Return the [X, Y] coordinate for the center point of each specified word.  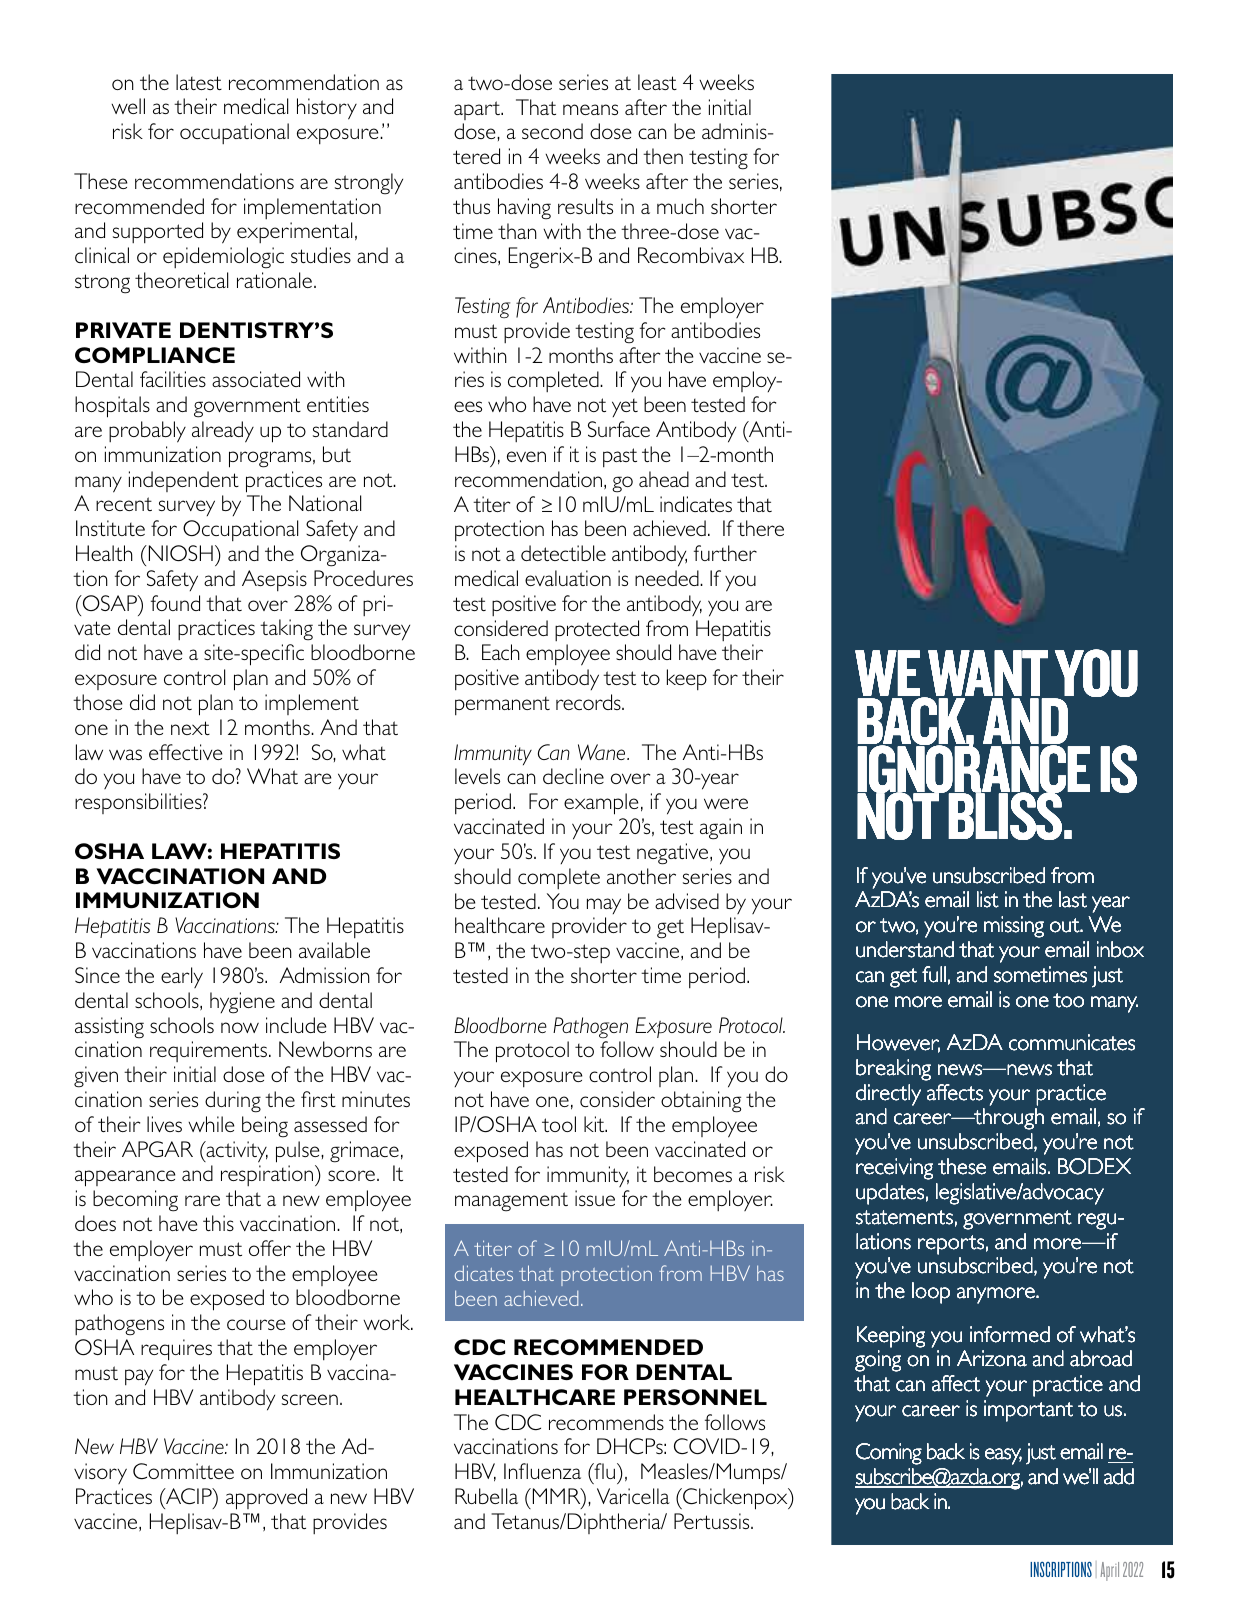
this [218, 1223]
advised [687, 901]
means [590, 109]
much [680, 206]
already [223, 432]
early [182, 977]
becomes [693, 1174]
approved [266, 1499]
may [604, 906]
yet [625, 408]
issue [595, 1198]
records [589, 702]
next [190, 728]
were [726, 803]
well [128, 106]
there [760, 528]
